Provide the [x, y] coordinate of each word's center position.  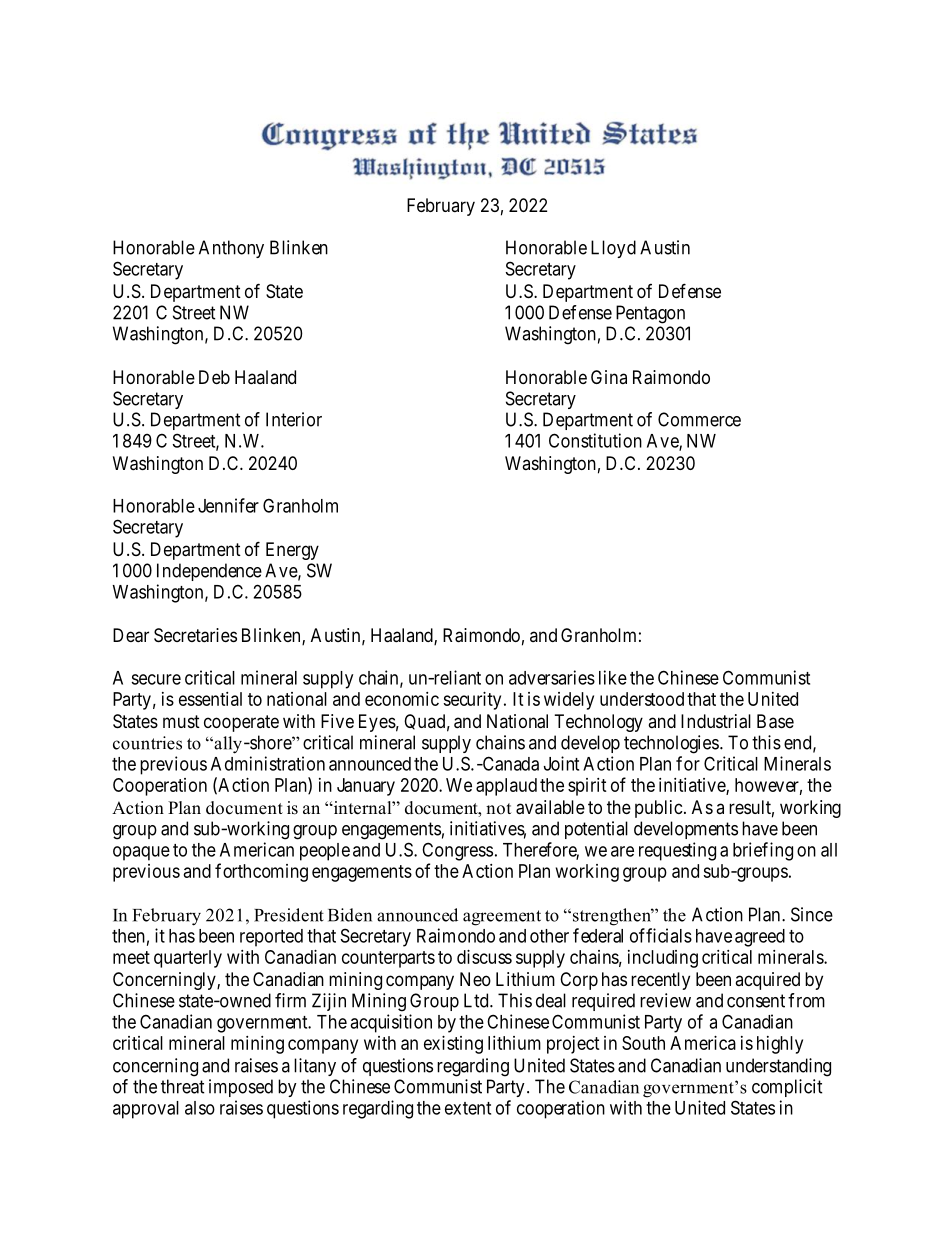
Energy [292, 551]
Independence [209, 572]
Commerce [699, 419]
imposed [241, 1088]
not [498, 809]
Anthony [231, 249]
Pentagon [650, 314]
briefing [763, 851]
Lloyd [613, 249]
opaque [141, 853]
